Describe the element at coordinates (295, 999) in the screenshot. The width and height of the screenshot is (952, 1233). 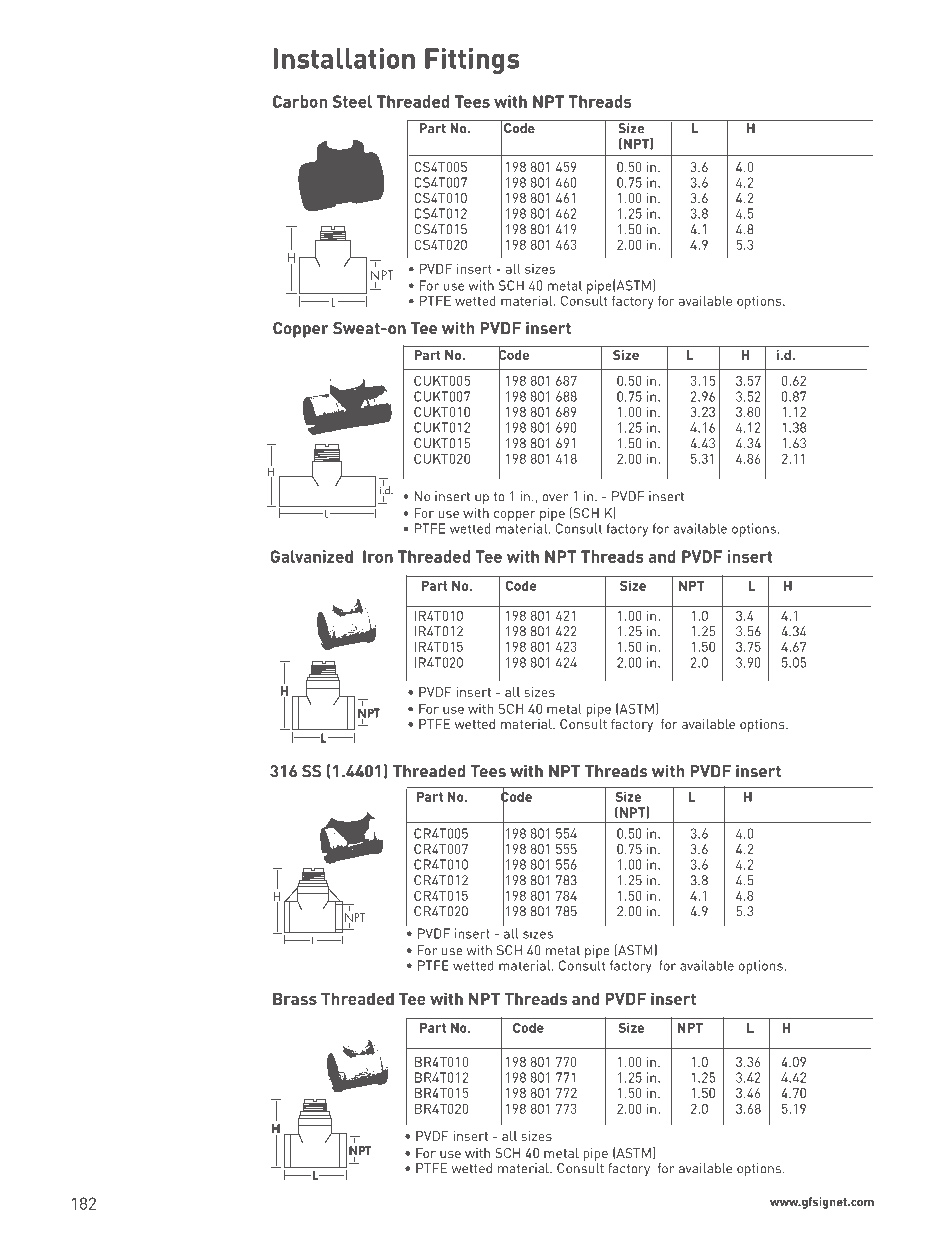
I see `Brass` at that location.
